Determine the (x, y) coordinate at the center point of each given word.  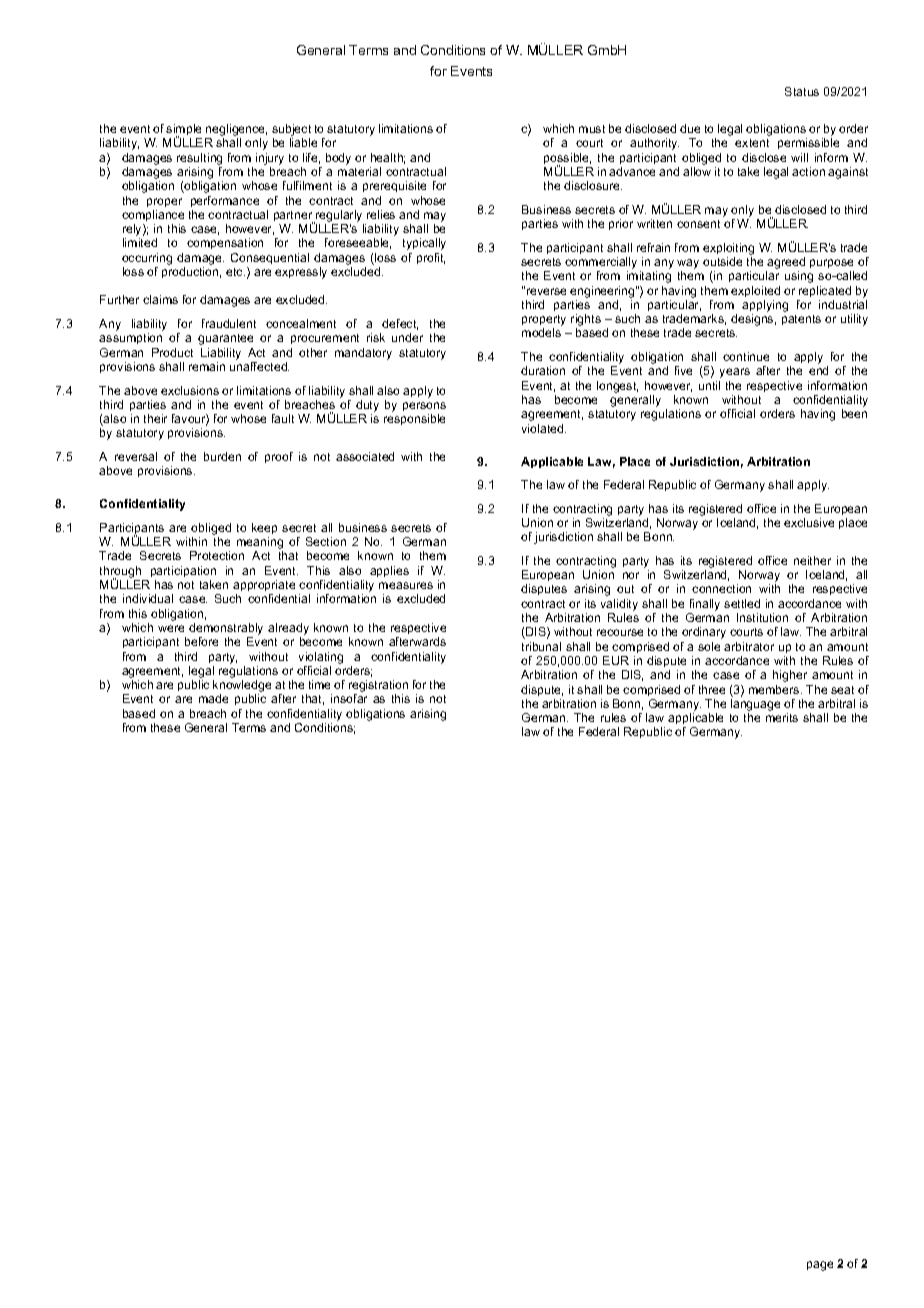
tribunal (541, 646)
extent (752, 143)
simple (183, 131)
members (775, 689)
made (213, 698)
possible (567, 160)
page (820, 1266)
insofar (349, 698)
